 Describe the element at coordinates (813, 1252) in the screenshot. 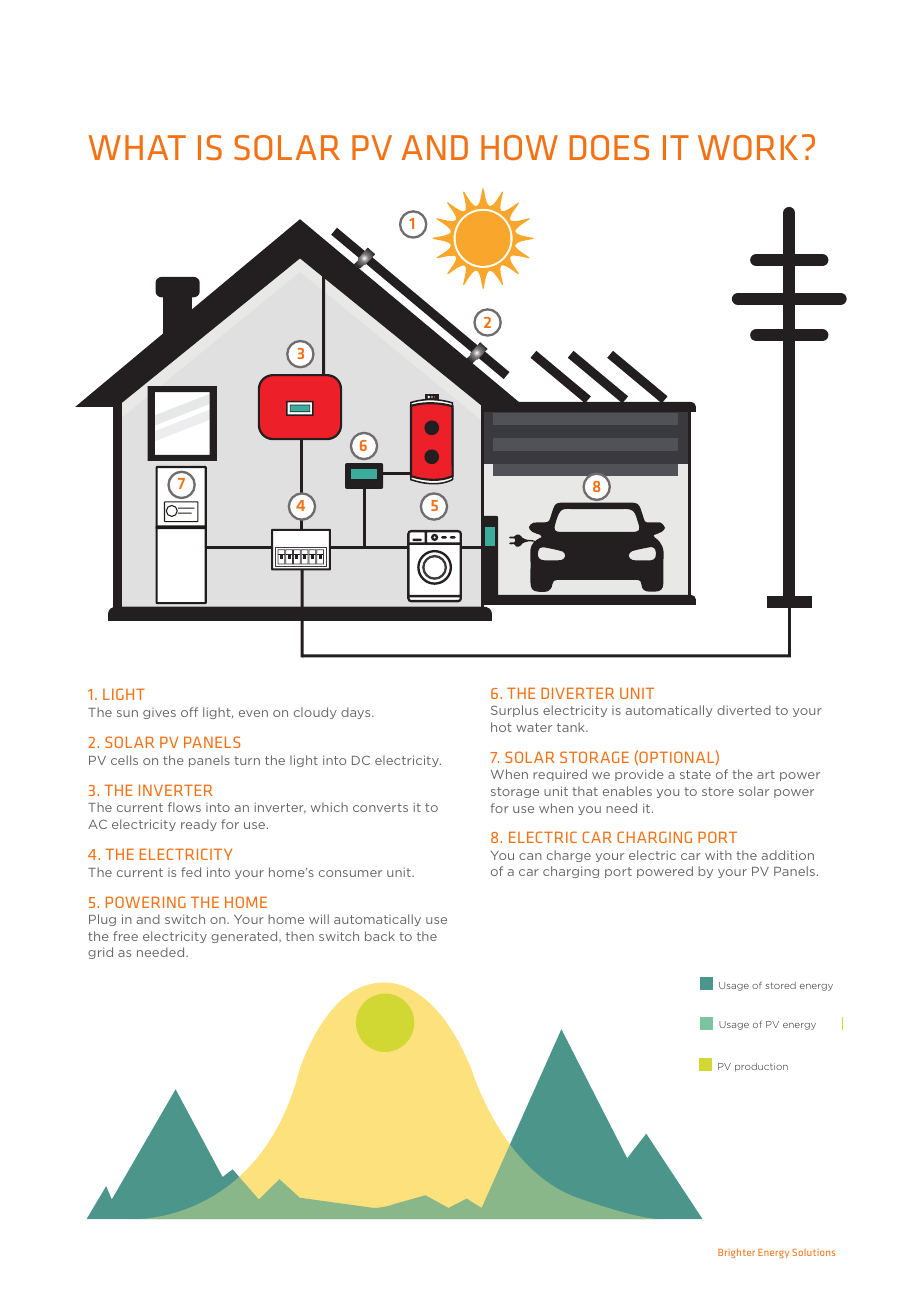

I see `Solutions` at that location.
